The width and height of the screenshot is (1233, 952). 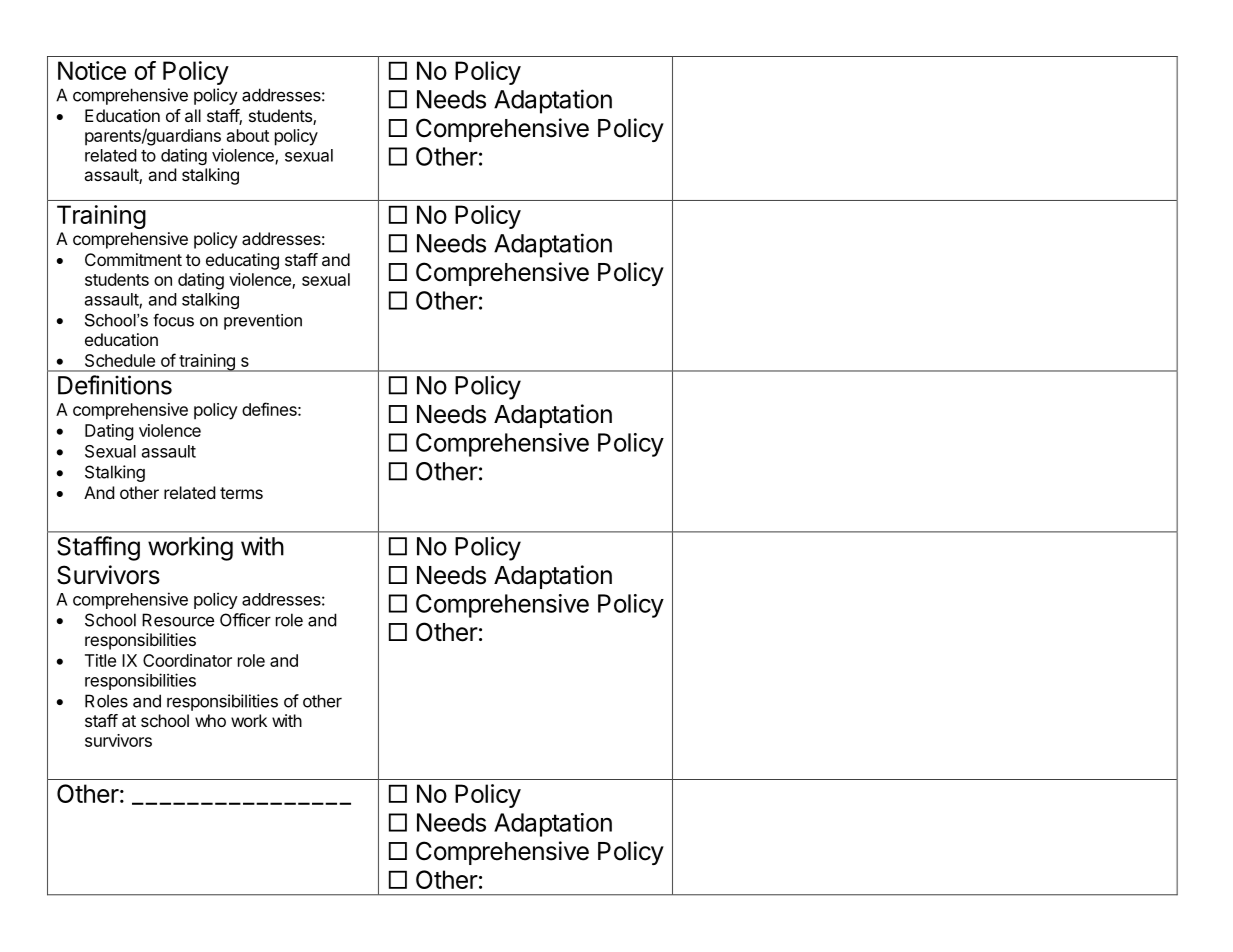 What do you see at coordinates (210, 720) in the screenshot?
I see `who` at bounding box center [210, 720].
